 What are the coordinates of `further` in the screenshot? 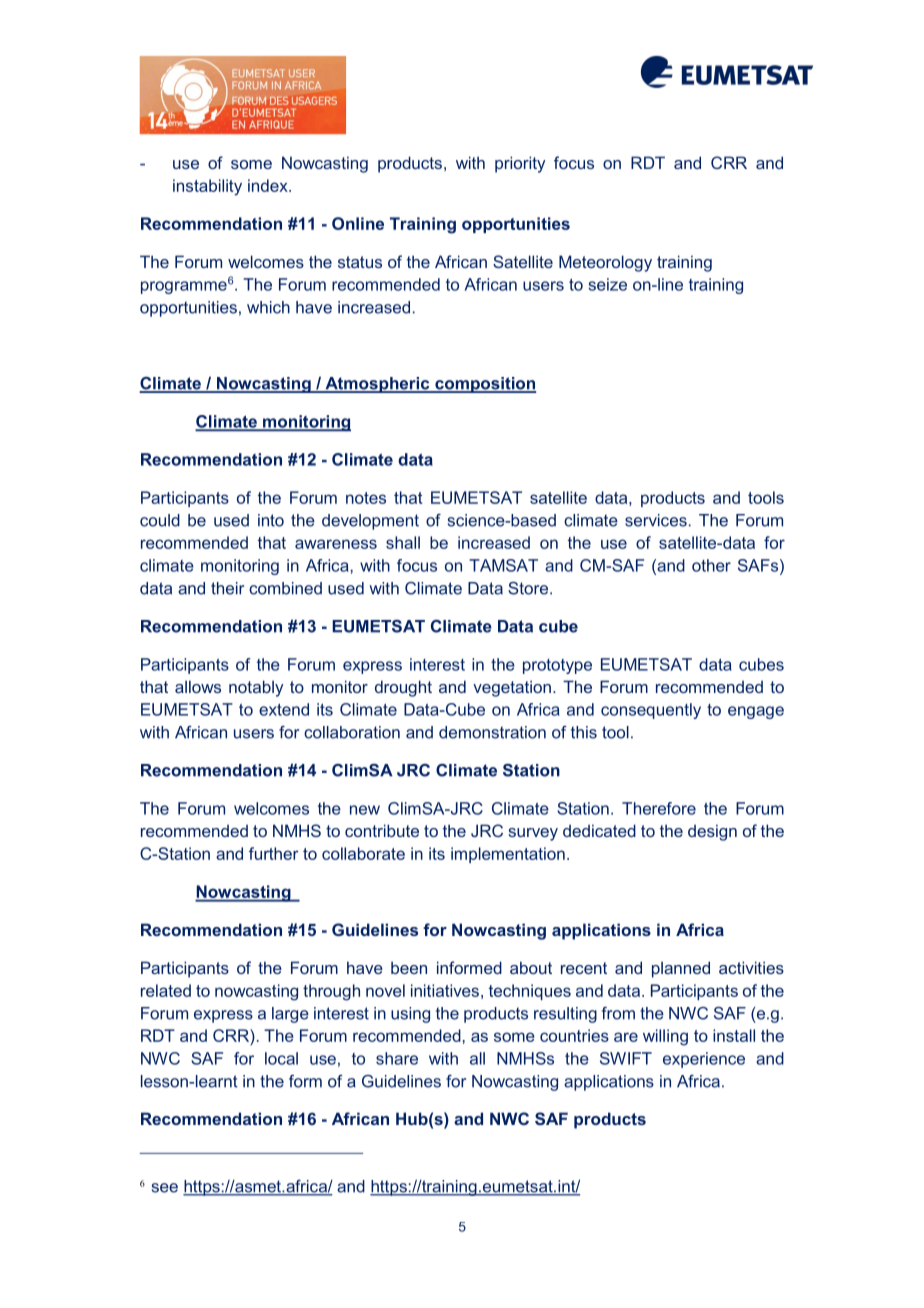 It's located at (274, 853).
